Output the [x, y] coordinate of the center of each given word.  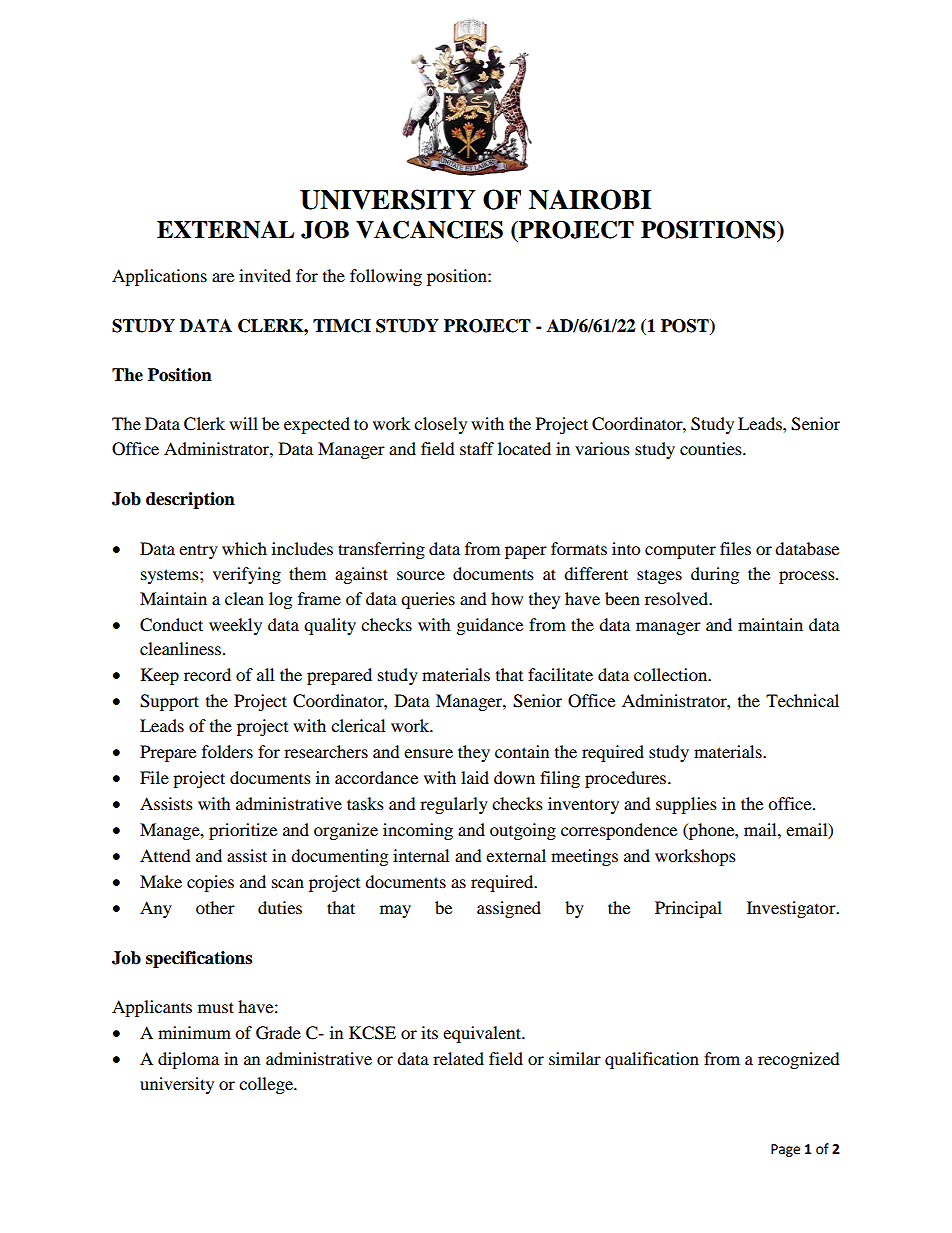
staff [477, 448]
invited [265, 275]
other [215, 907]
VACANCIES [429, 230]
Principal [688, 909]
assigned [509, 909]
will [243, 423]
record [207, 674]
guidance [490, 626]
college [267, 1085]
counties [712, 448]
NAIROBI [590, 199]
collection [672, 674]
